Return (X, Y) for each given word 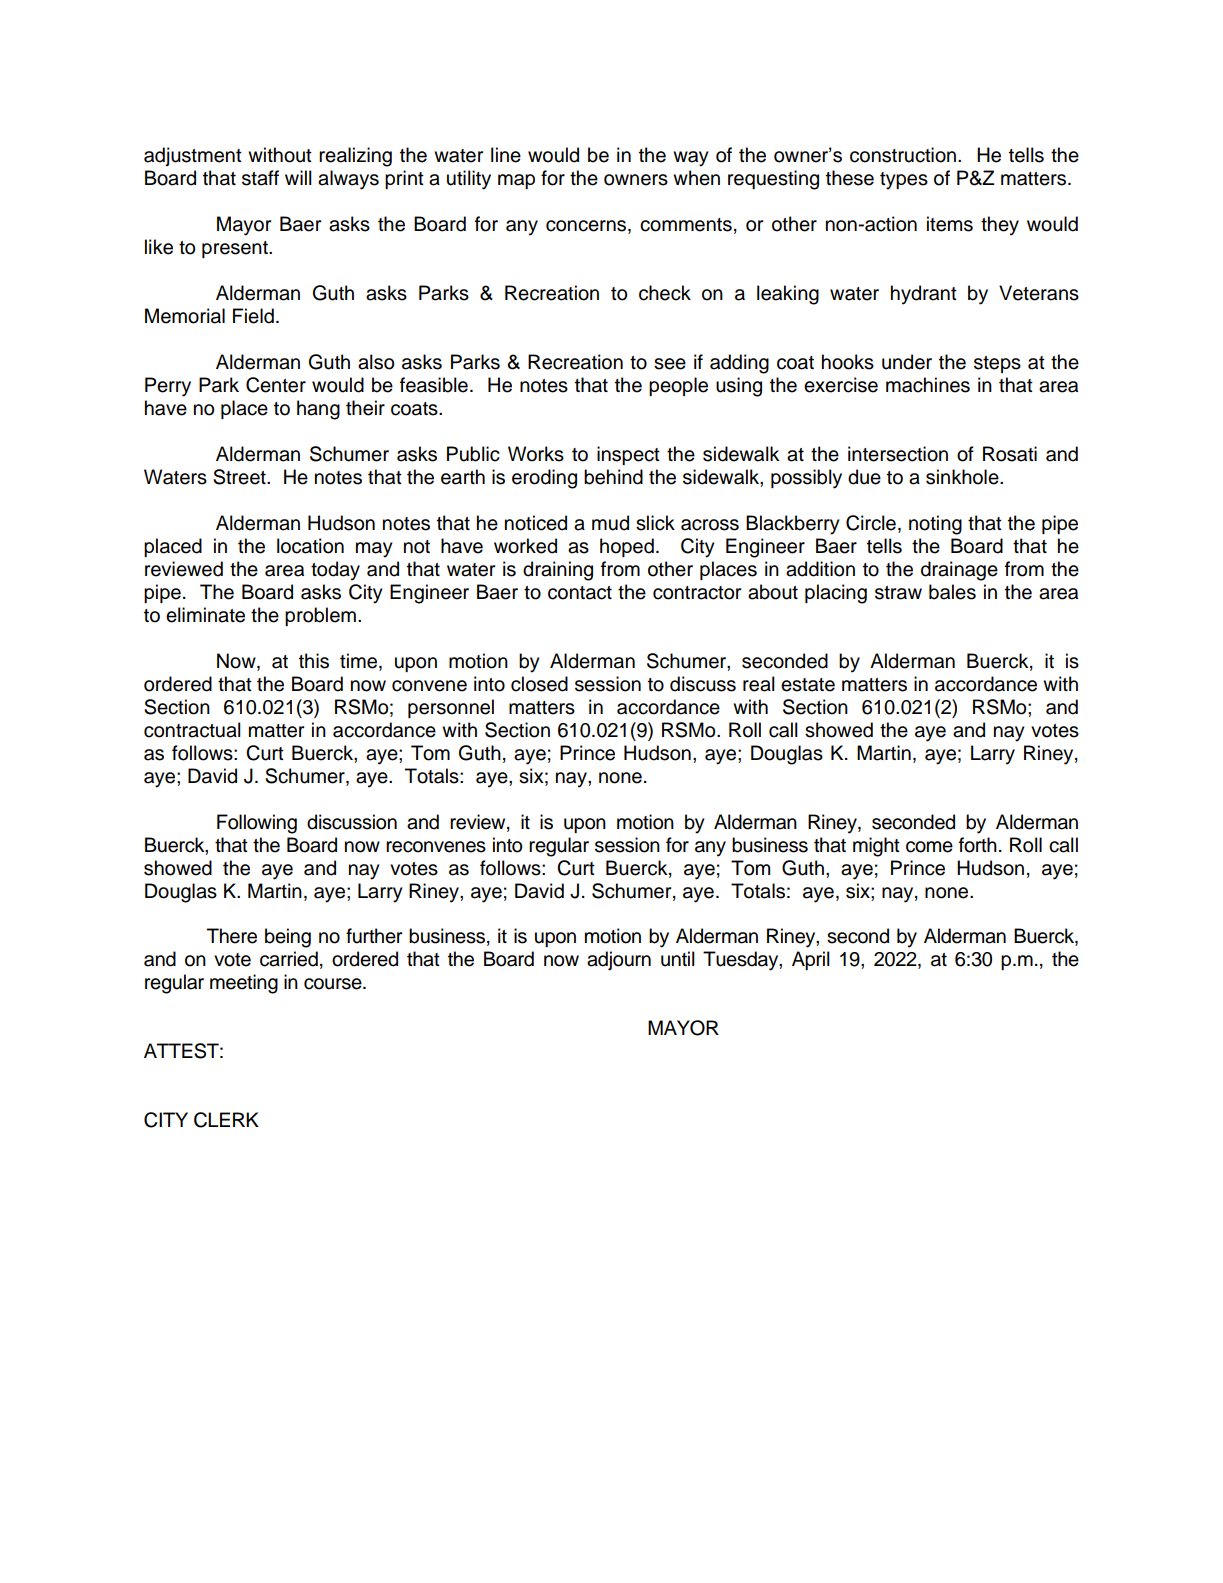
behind (613, 477)
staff (260, 178)
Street (240, 477)
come (929, 847)
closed (539, 684)
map (516, 181)
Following (257, 824)
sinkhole (963, 477)
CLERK (226, 1120)
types (904, 181)
